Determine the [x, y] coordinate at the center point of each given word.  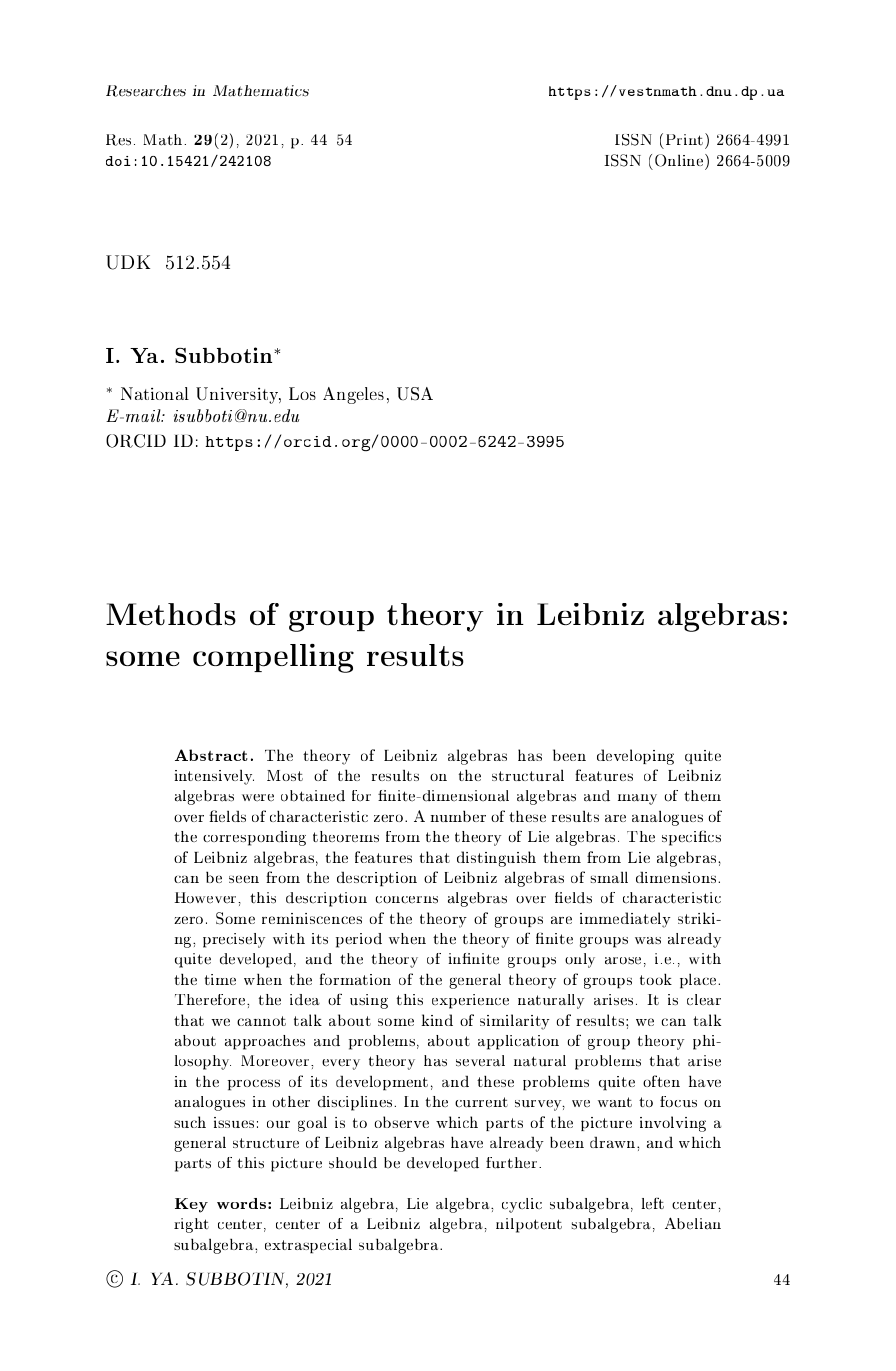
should [353, 1163]
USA [415, 394]
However [206, 898]
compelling [273, 658]
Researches [146, 91]
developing [635, 757]
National [155, 393]
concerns [407, 900]
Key [191, 1205]
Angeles [353, 395]
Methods [171, 614]
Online [680, 160]
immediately [625, 920]
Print [686, 139]
